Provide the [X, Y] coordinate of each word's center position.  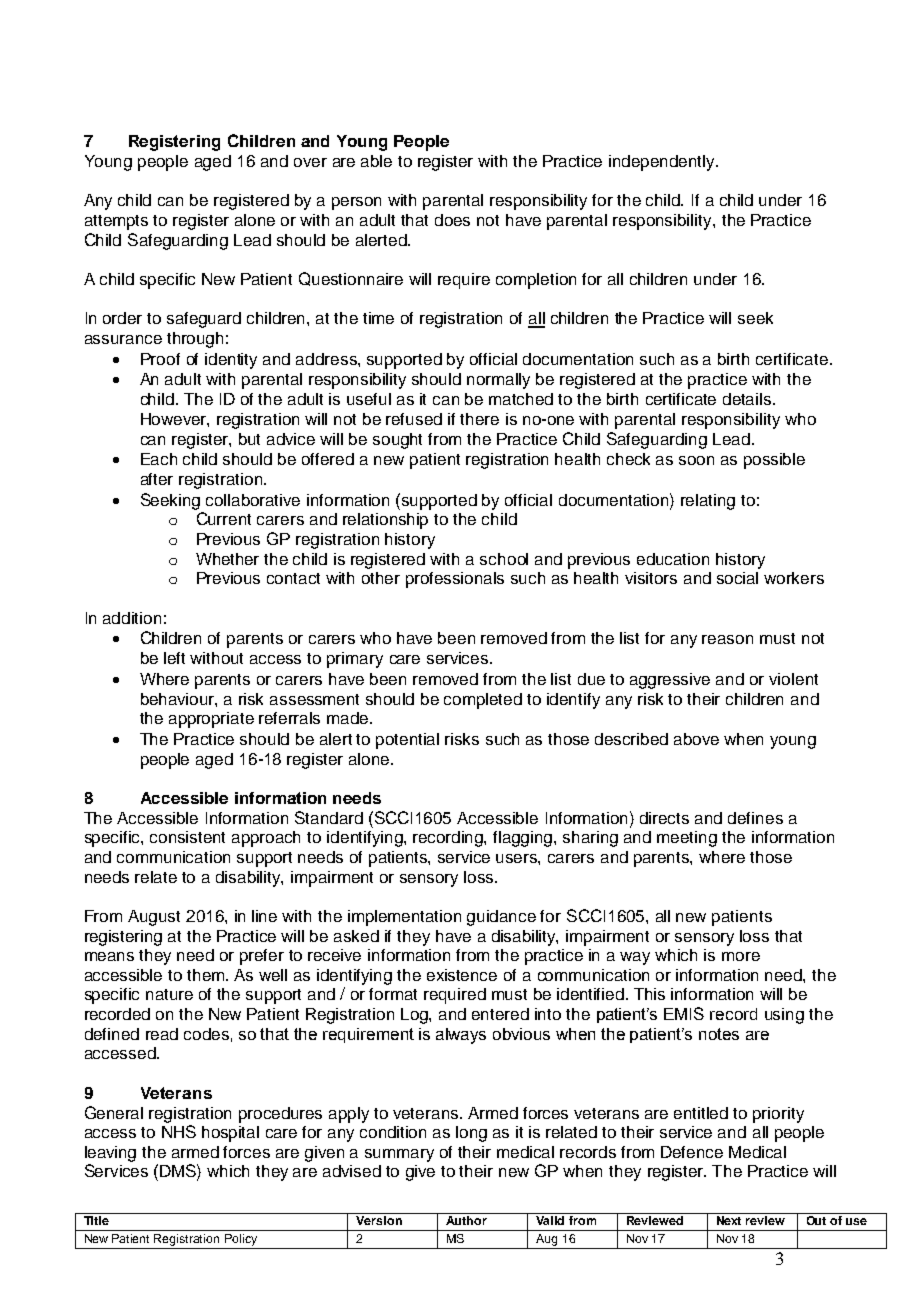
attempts [116, 222]
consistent [187, 837]
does [452, 220]
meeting [687, 839]
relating [708, 502]
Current [224, 518]
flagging [524, 839]
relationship [385, 521]
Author [466, 1220]
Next [729, 1220]
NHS [179, 1131]
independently [663, 163]
